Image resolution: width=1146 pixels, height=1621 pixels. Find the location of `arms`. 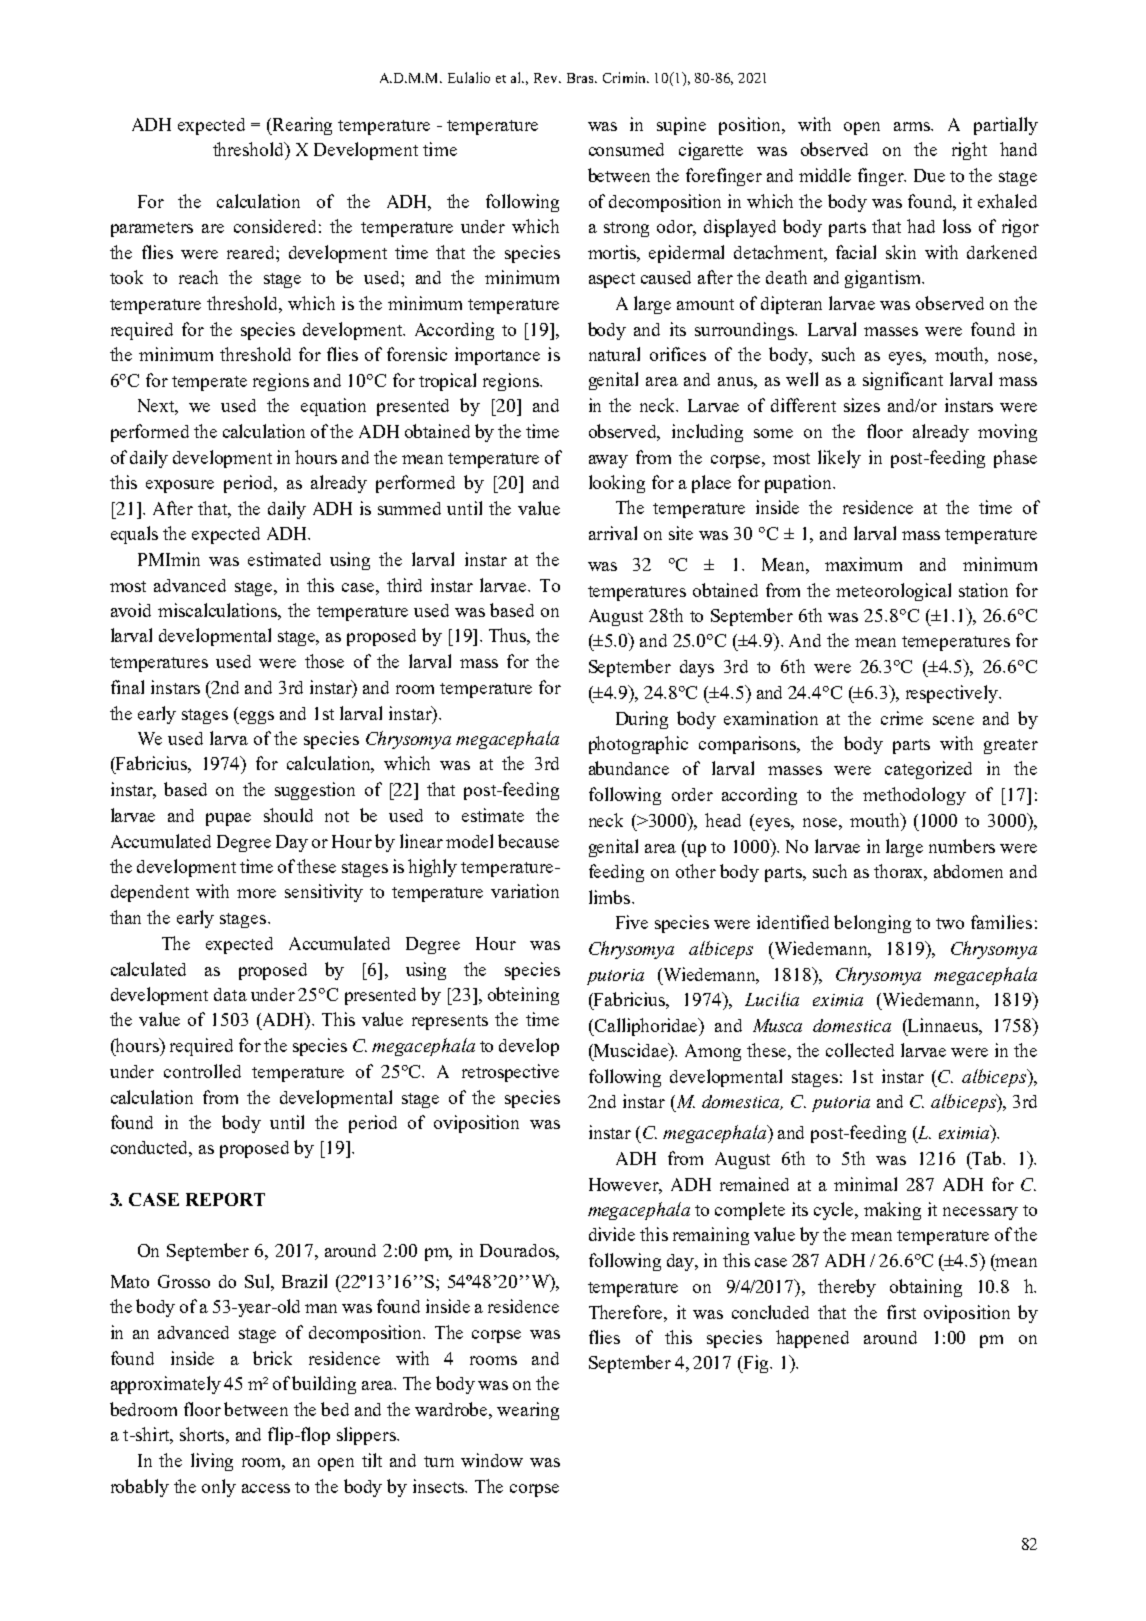

arms is located at coordinates (913, 126).
